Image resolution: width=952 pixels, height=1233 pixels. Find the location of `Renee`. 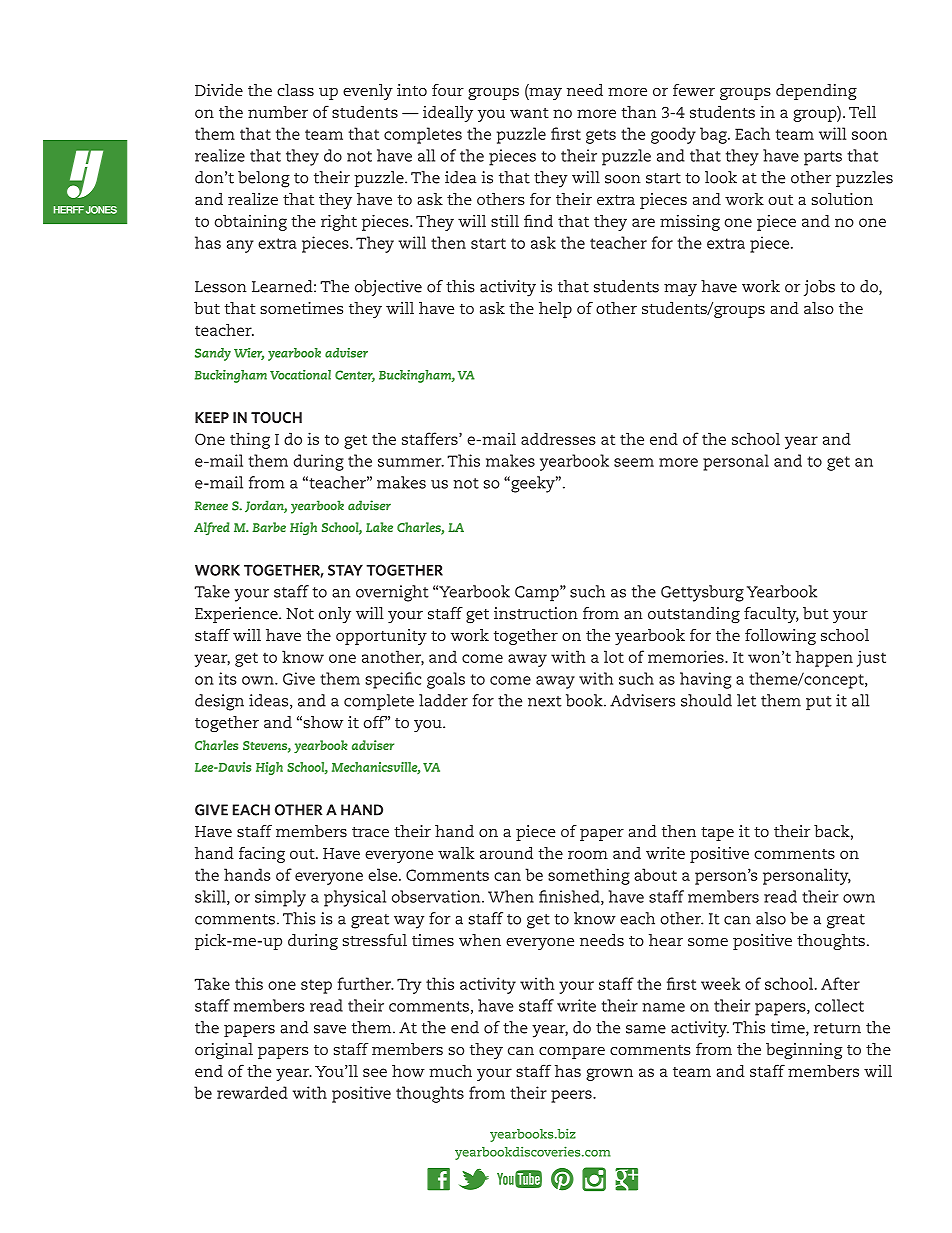

Renee is located at coordinates (211, 506).
